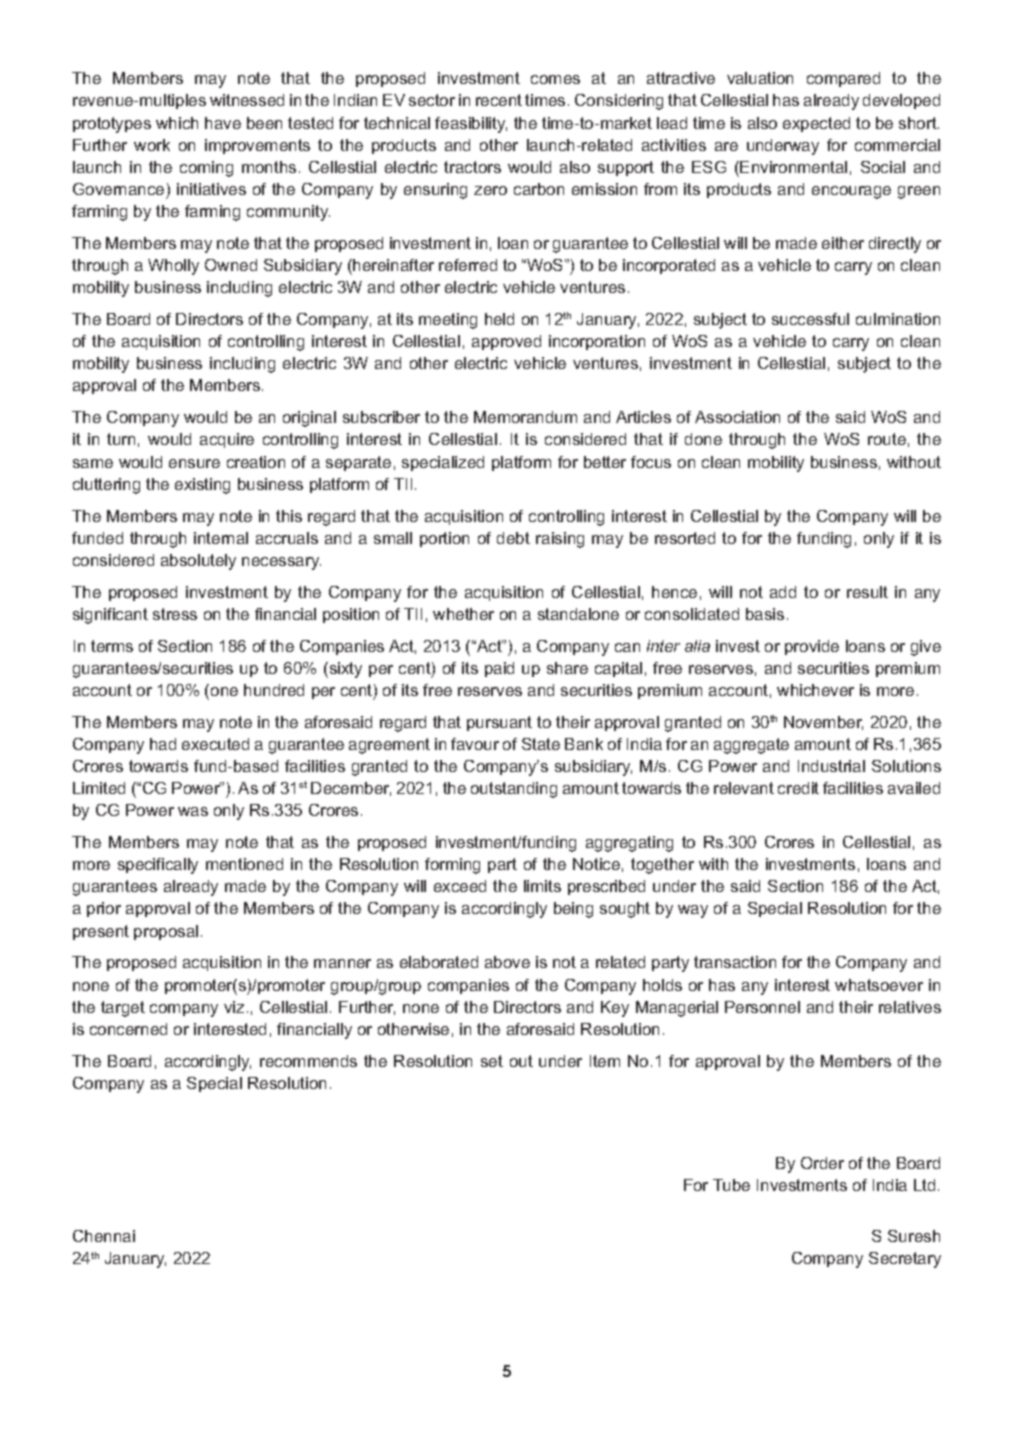 The width and height of the screenshot is (1014, 1434). I want to click on have, so click(223, 123).
